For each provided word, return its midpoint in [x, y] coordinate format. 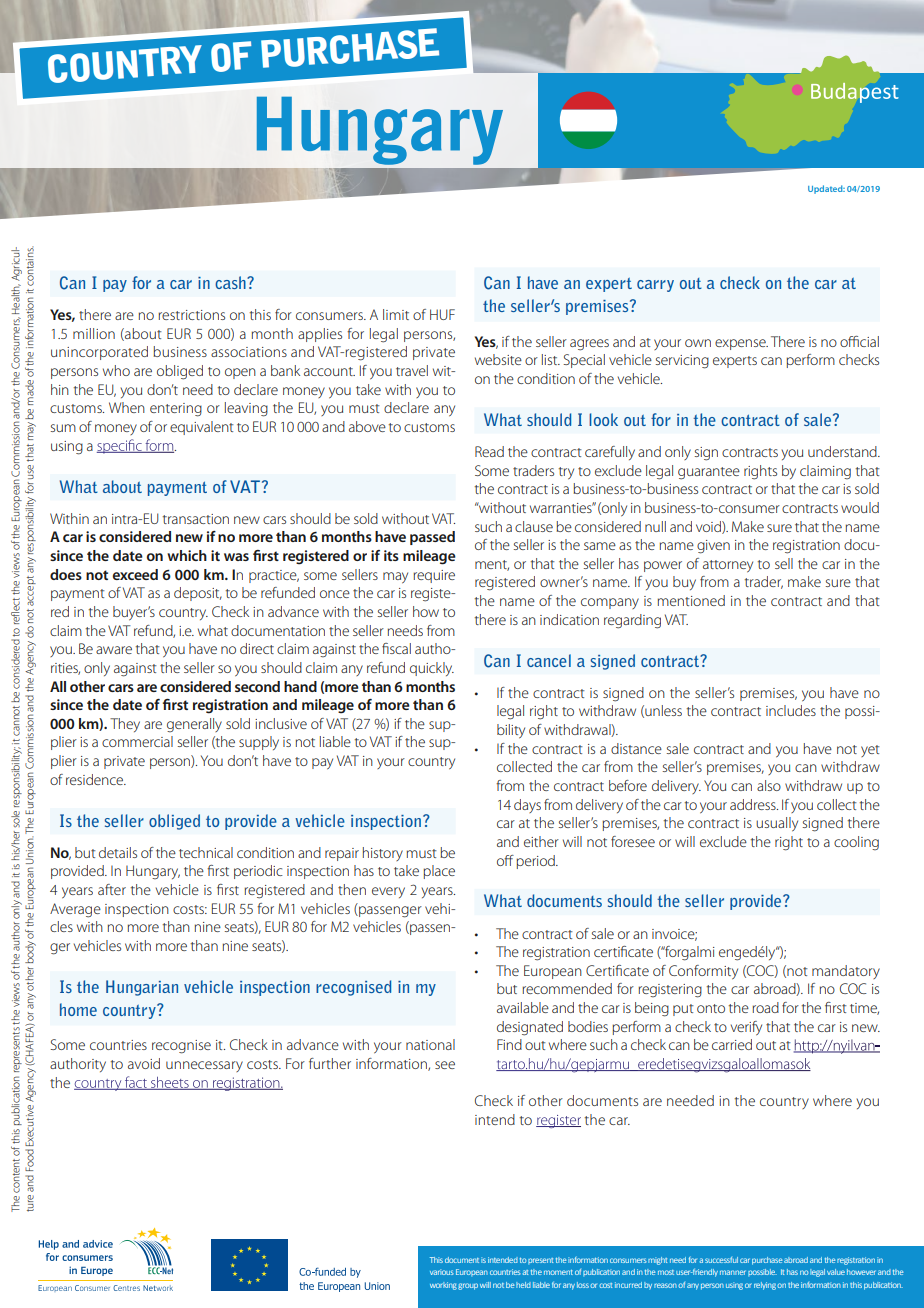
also [769, 785]
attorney [728, 566]
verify [746, 1028]
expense [741, 344]
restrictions [191, 315]
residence [96, 779]
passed [432, 538]
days [527, 806]
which [187, 555]
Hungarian [142, 988]
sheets [170, 1083]
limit [396, 314]
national [430, 1044]
